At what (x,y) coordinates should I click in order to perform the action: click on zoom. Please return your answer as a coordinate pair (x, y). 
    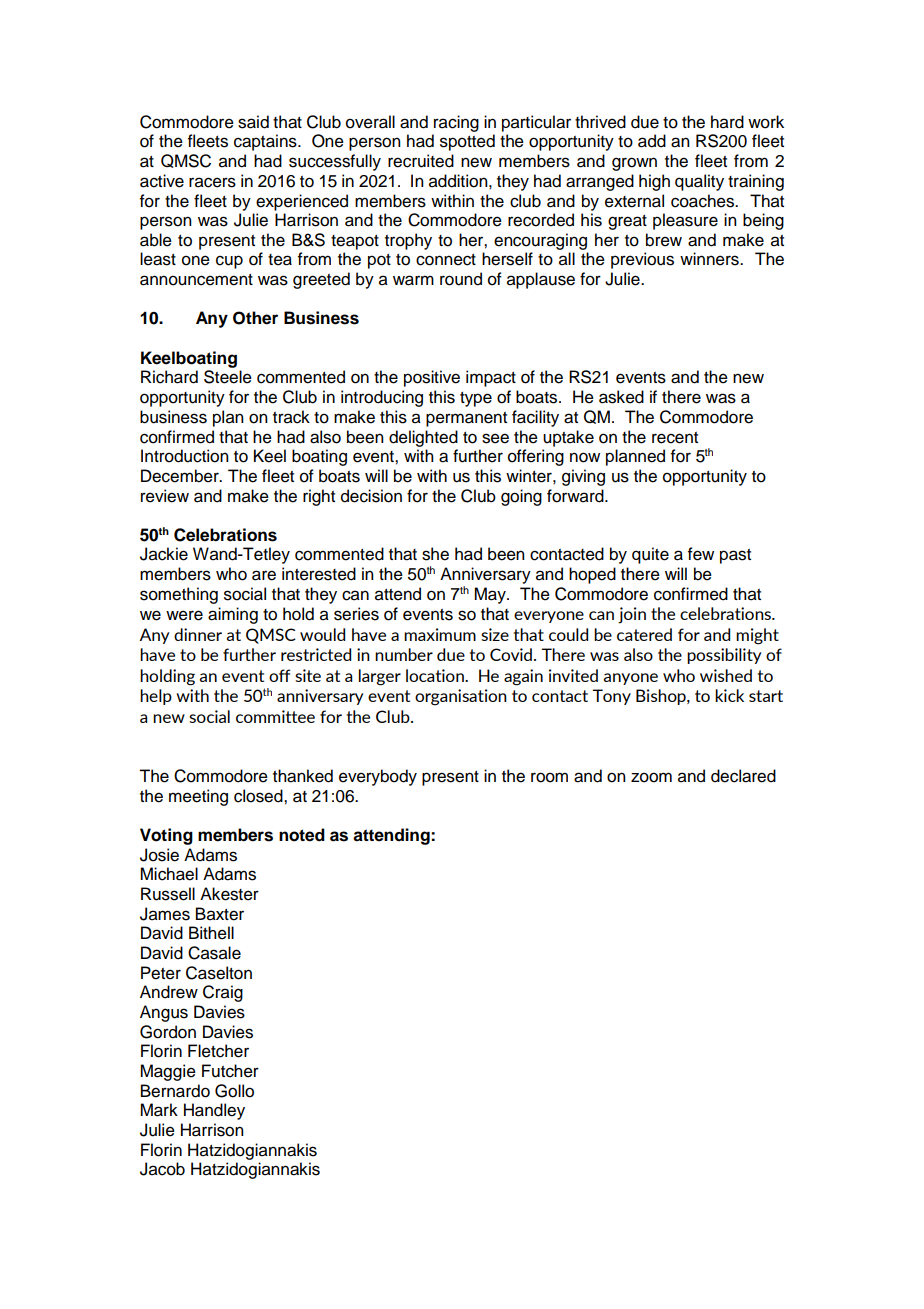
    Looking at the image, I should click on (651, 777).
